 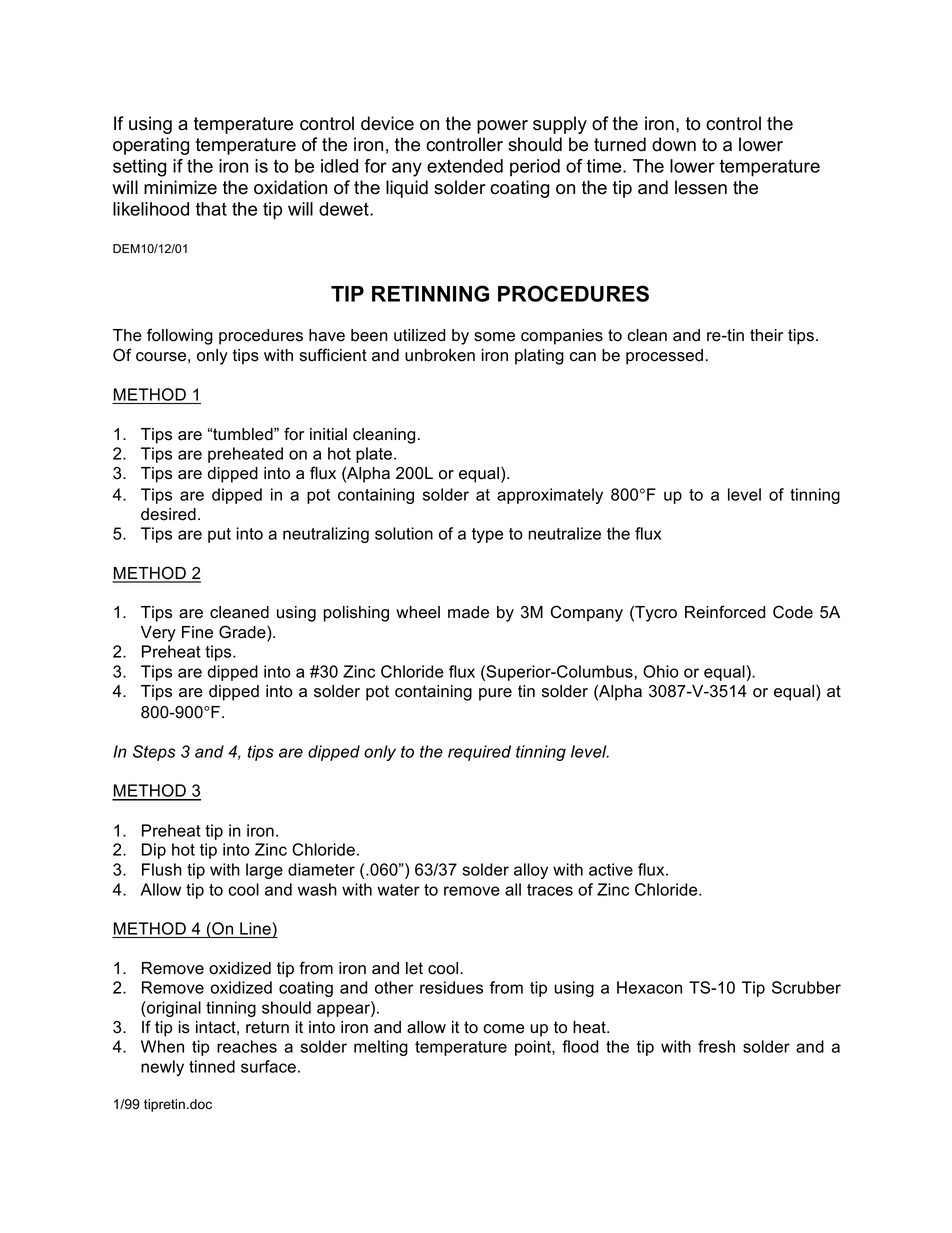 What do you see at coordinates (180, 187) in the document?
I see `minimize` at bounding box center [180, 187].
